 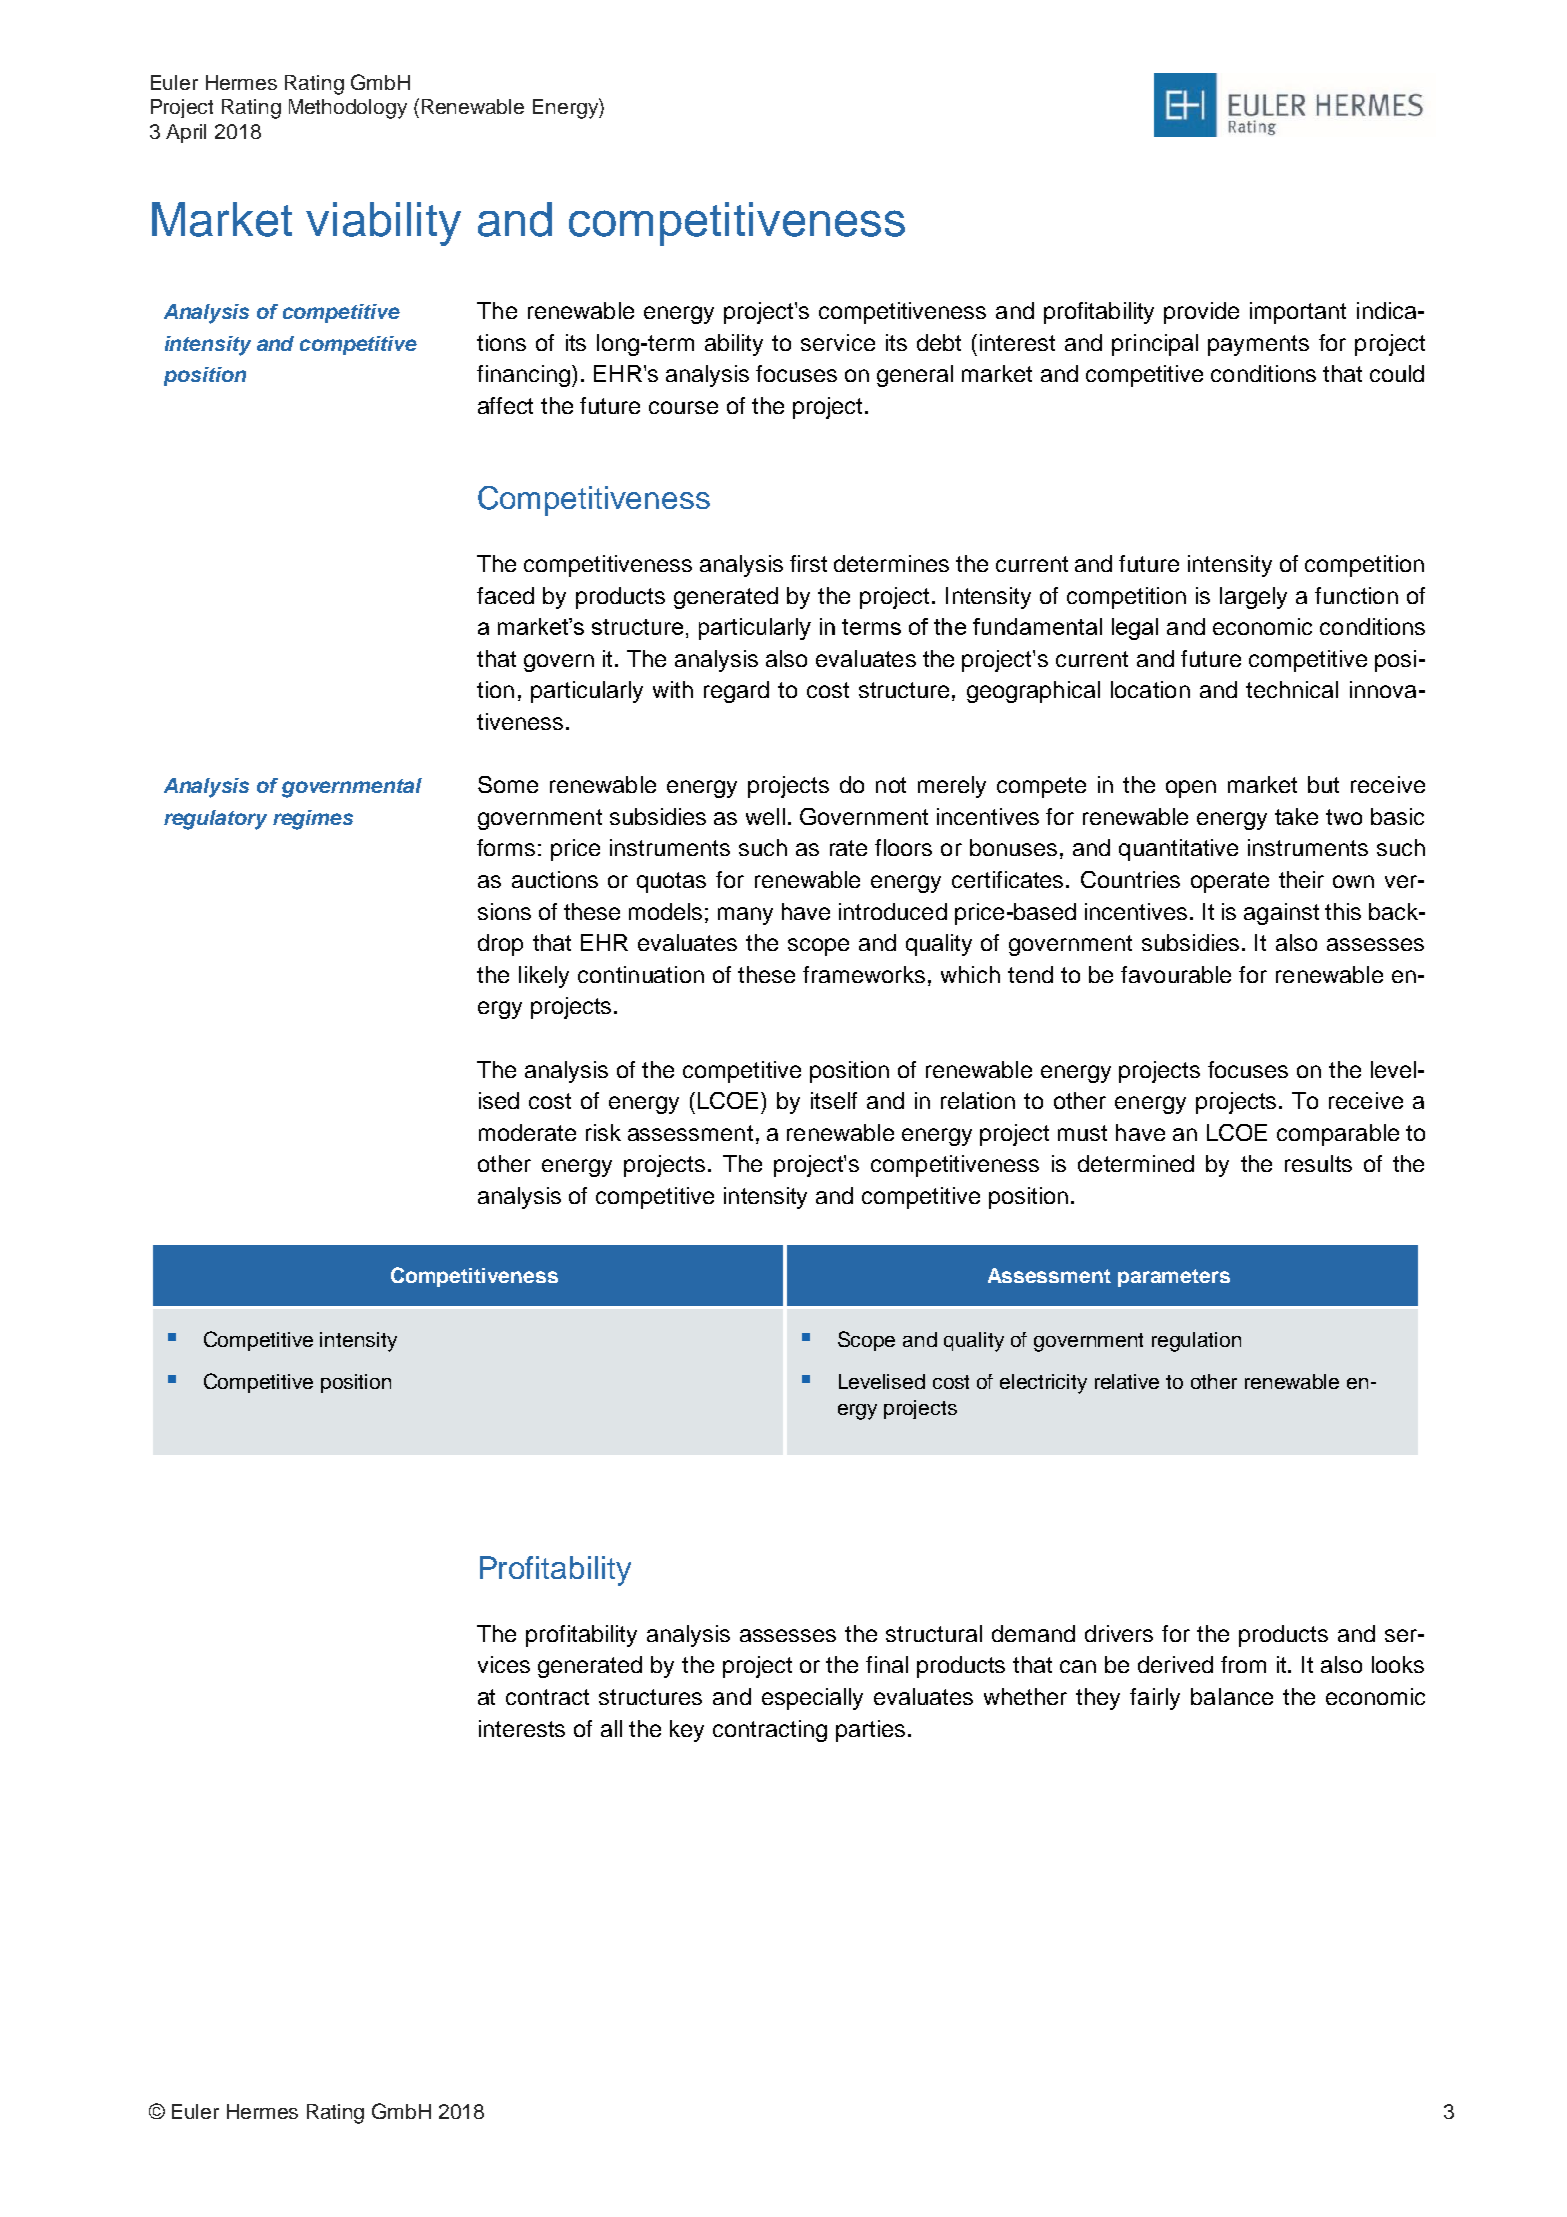 I want to click on course, so click(x=683, y=407).
